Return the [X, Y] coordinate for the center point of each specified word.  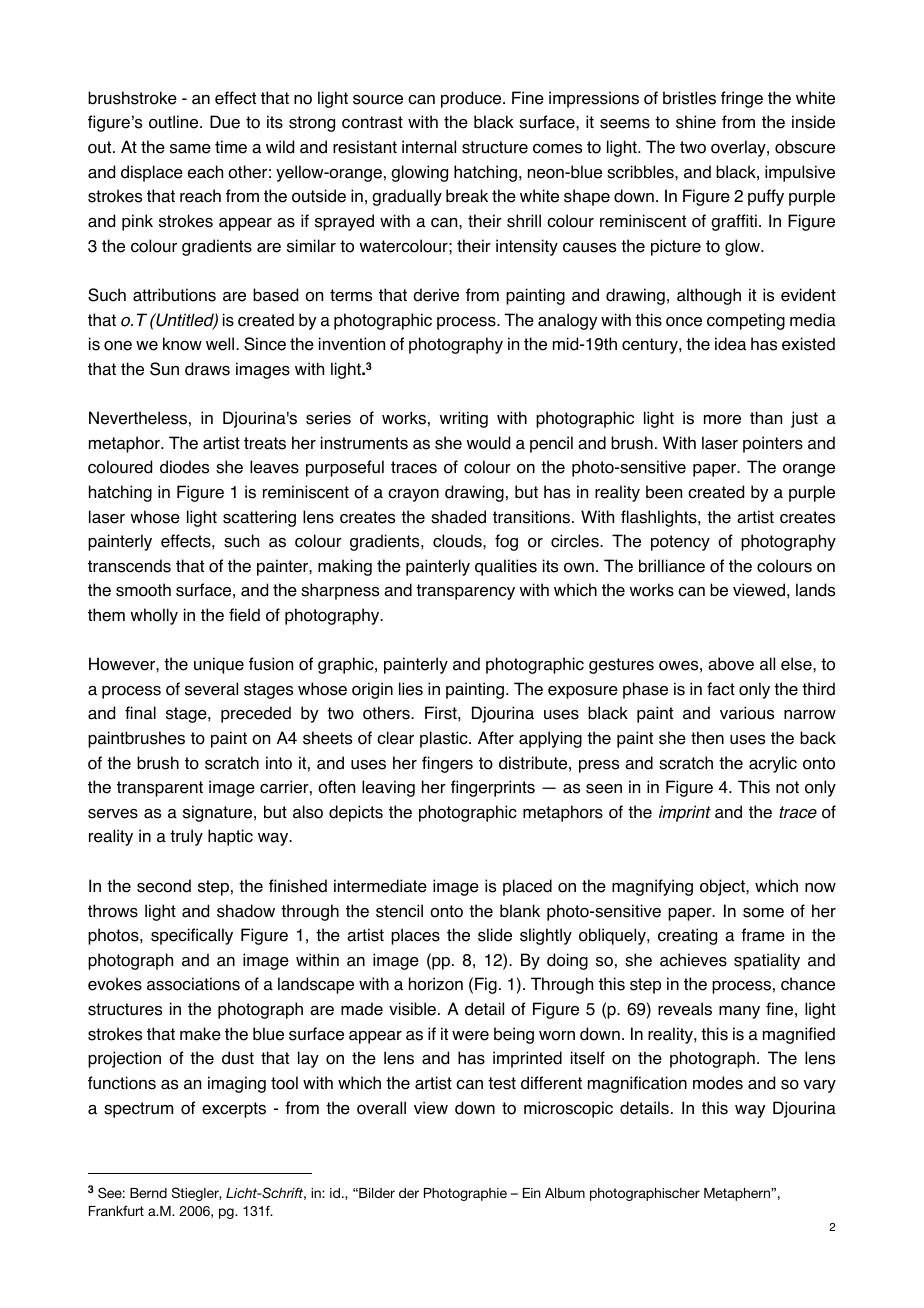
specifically [192, 936]
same [190, 149]
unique [219, 665]
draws [207, 369]
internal [429, 147]
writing [463, 419]
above [731, 664]
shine [696, 122]
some [763, 913]
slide [495, 935]
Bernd [148, 1193]
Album [565, 1193]
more [722, 420]
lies [411, 689]
